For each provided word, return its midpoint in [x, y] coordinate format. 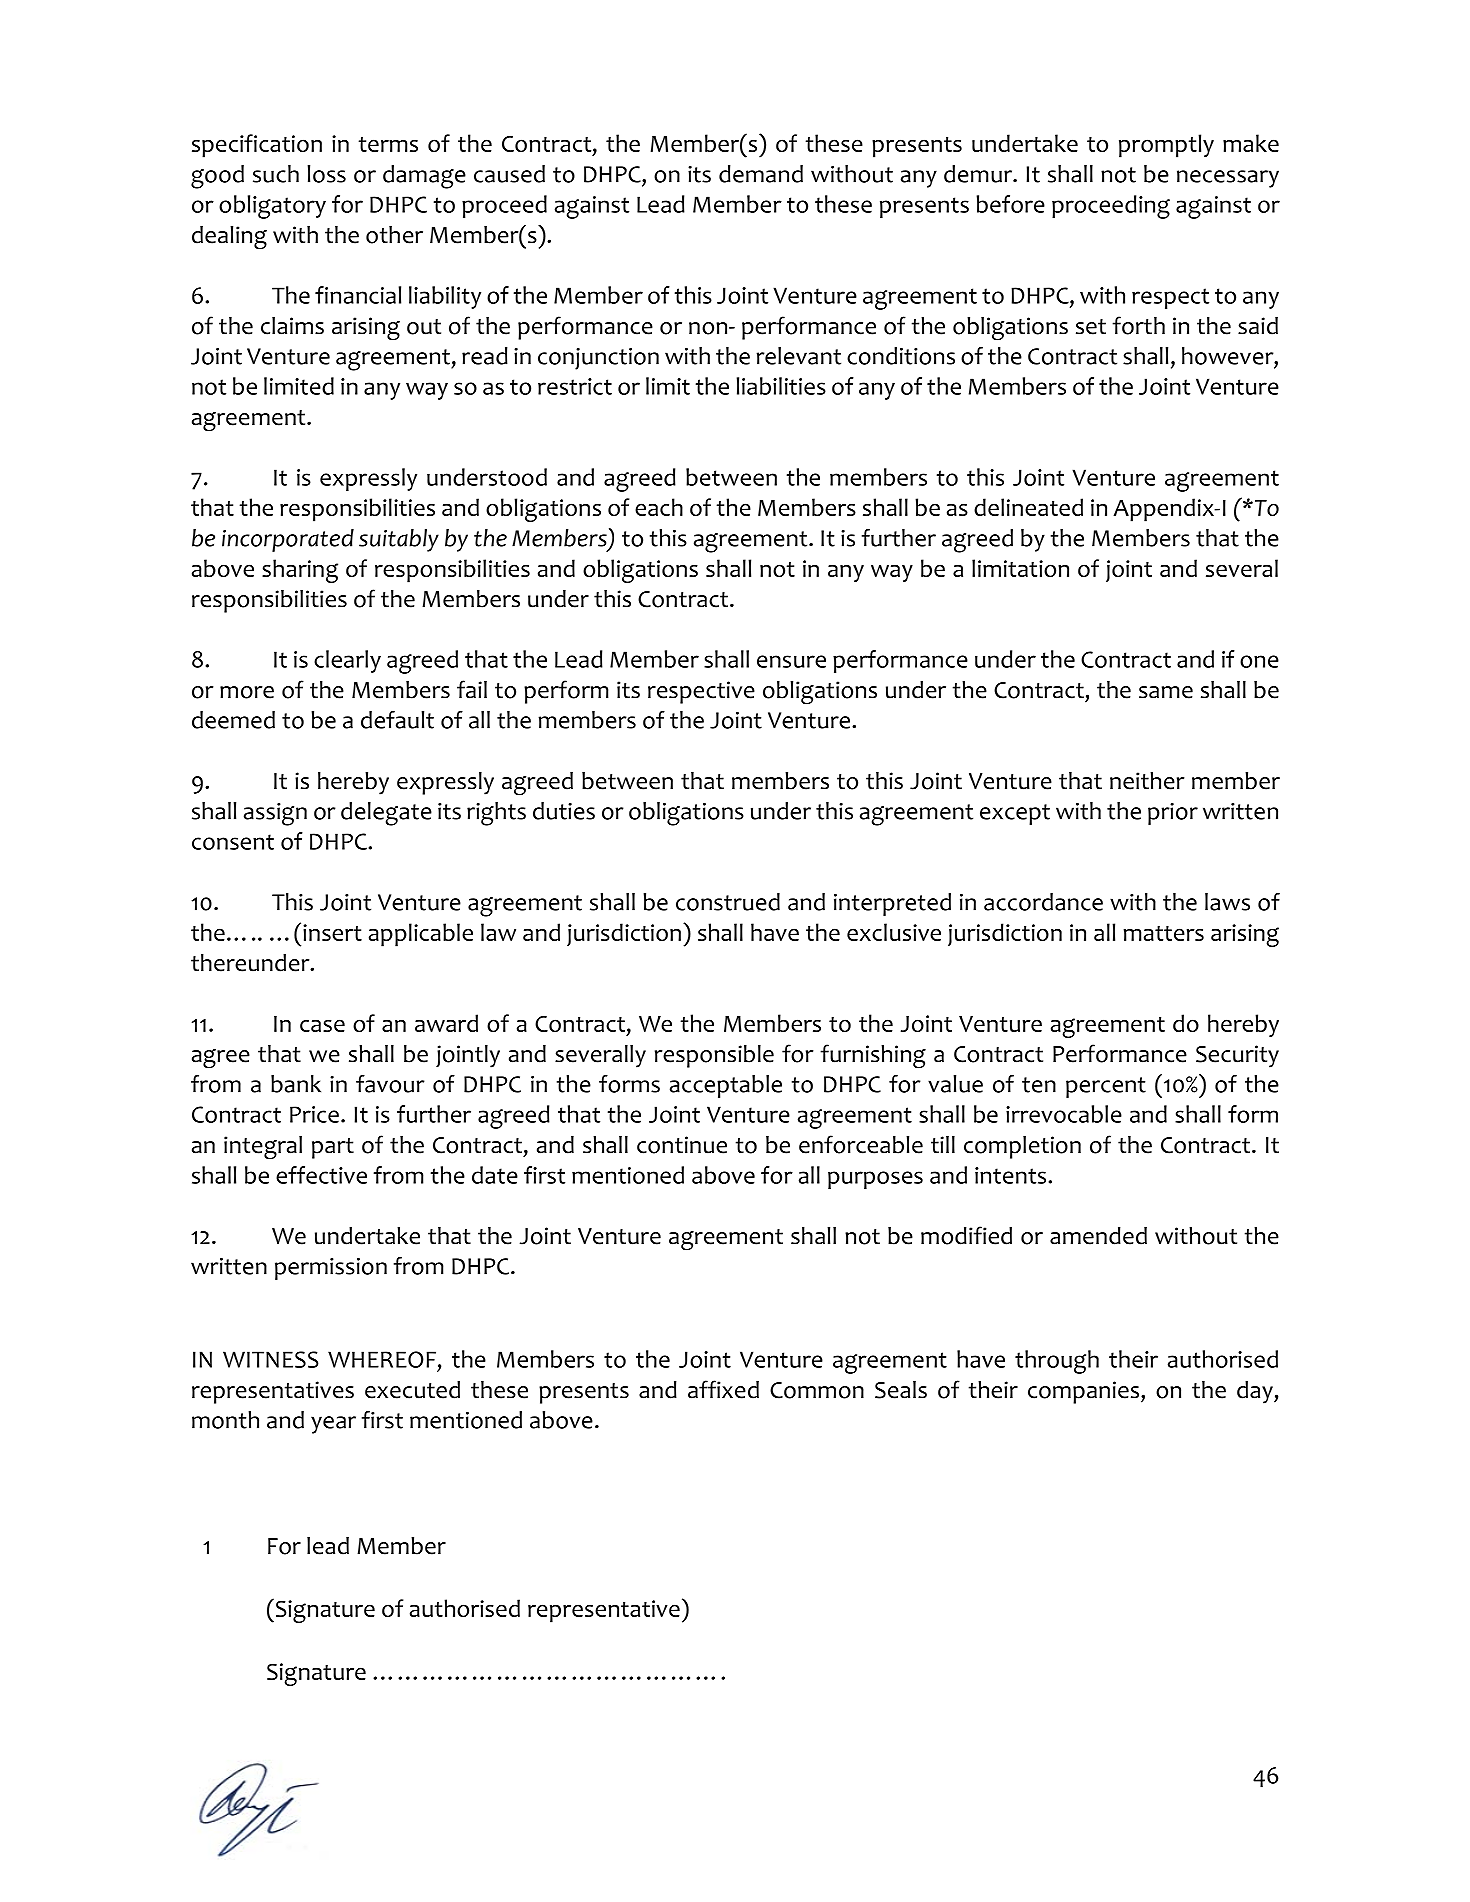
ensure [791, 661]
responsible [714, 1056]
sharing [300, 571]
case [322, 1025]
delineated [1028, 507]
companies [1083, 1392]
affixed [723, 1389]
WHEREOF [382, 1359]
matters [1164, 933]
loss [326, 174]
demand [761, 174]
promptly [1166, 146]
